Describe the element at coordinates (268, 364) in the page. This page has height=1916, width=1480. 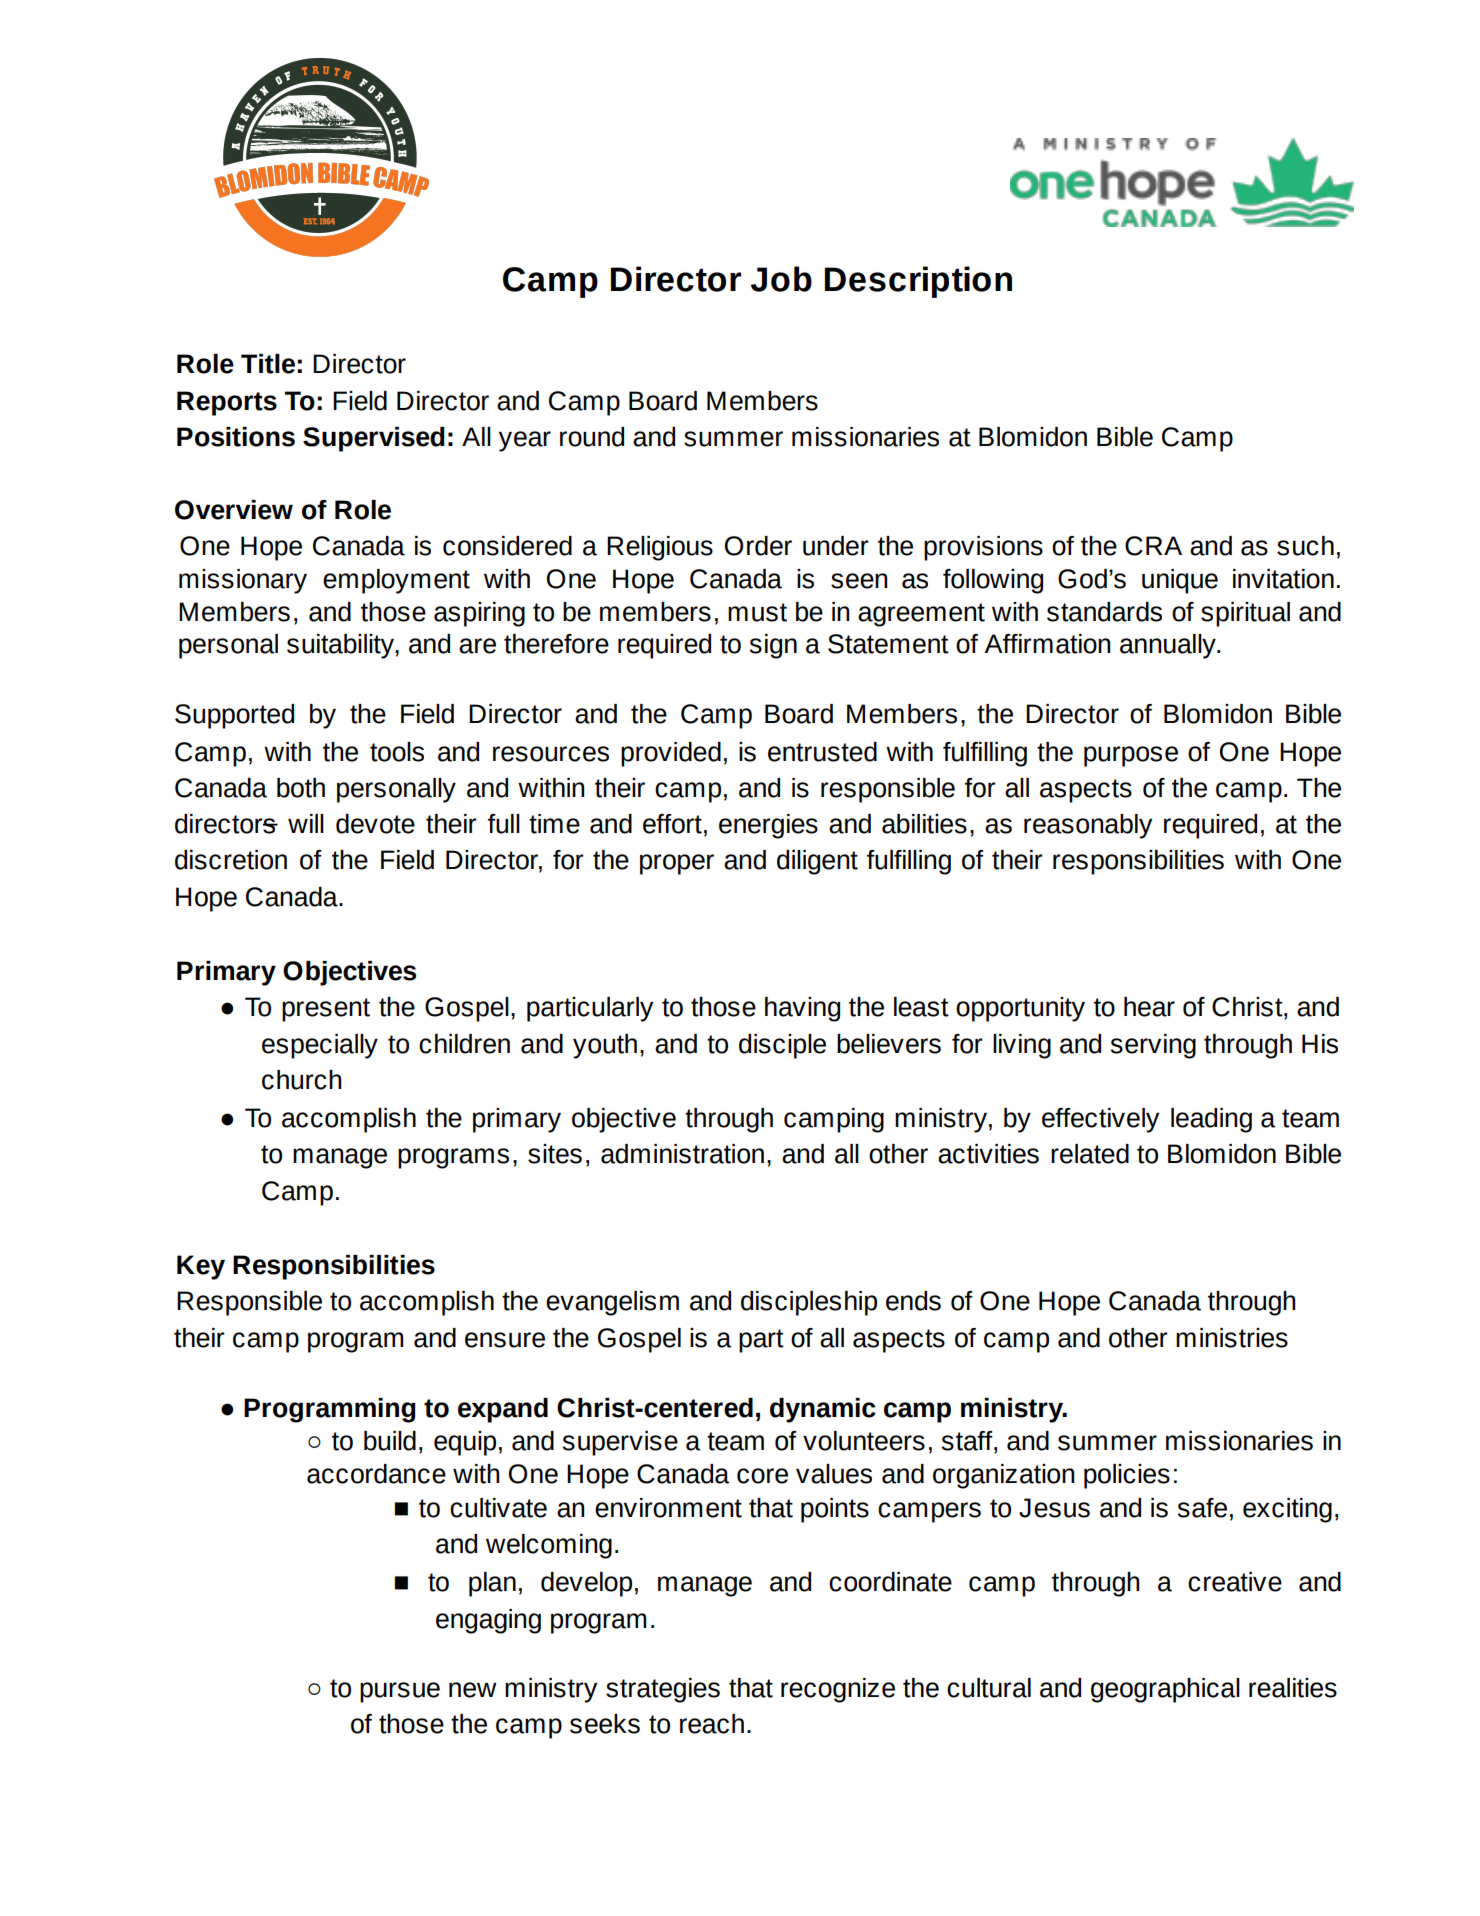
I see `Title` at that location.
